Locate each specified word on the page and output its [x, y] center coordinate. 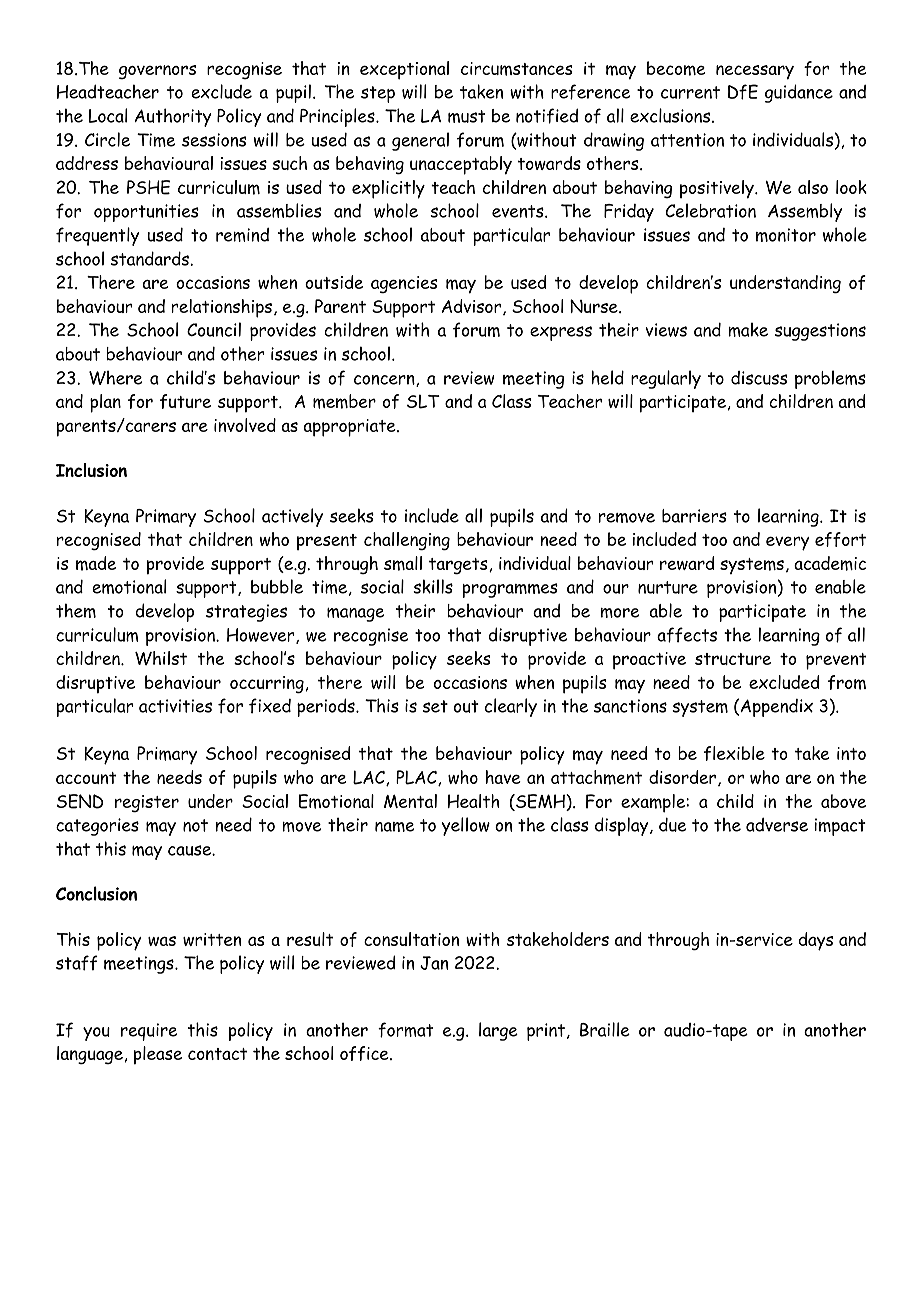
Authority [172, 117]
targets [459, 566]
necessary [755, 72]
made [96, 563]
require [149, 1032]
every [787, 543]
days [816, 941]
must [466, 116]
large [498, 1031]
